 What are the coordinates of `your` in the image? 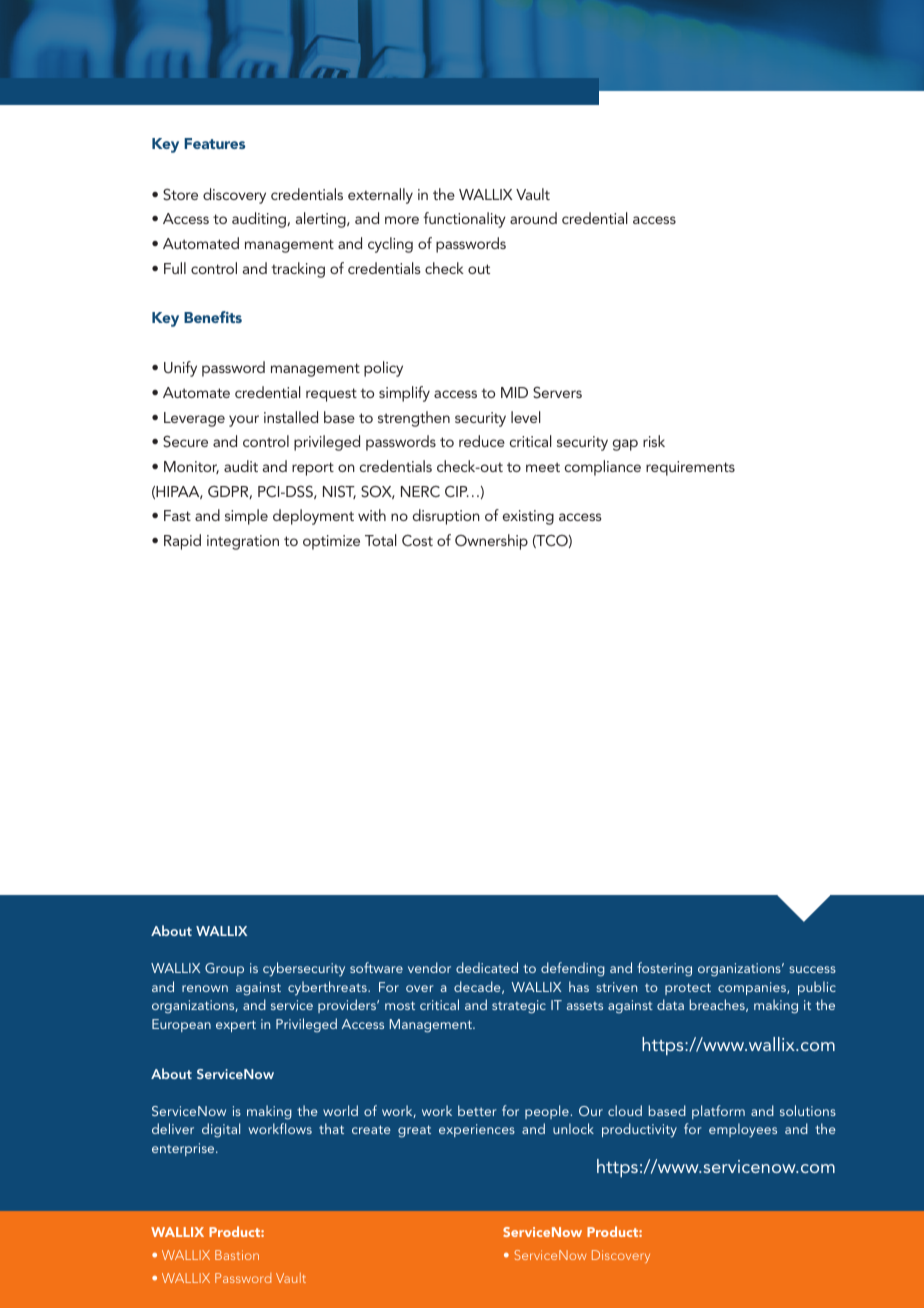 It's located at (244, 421).
